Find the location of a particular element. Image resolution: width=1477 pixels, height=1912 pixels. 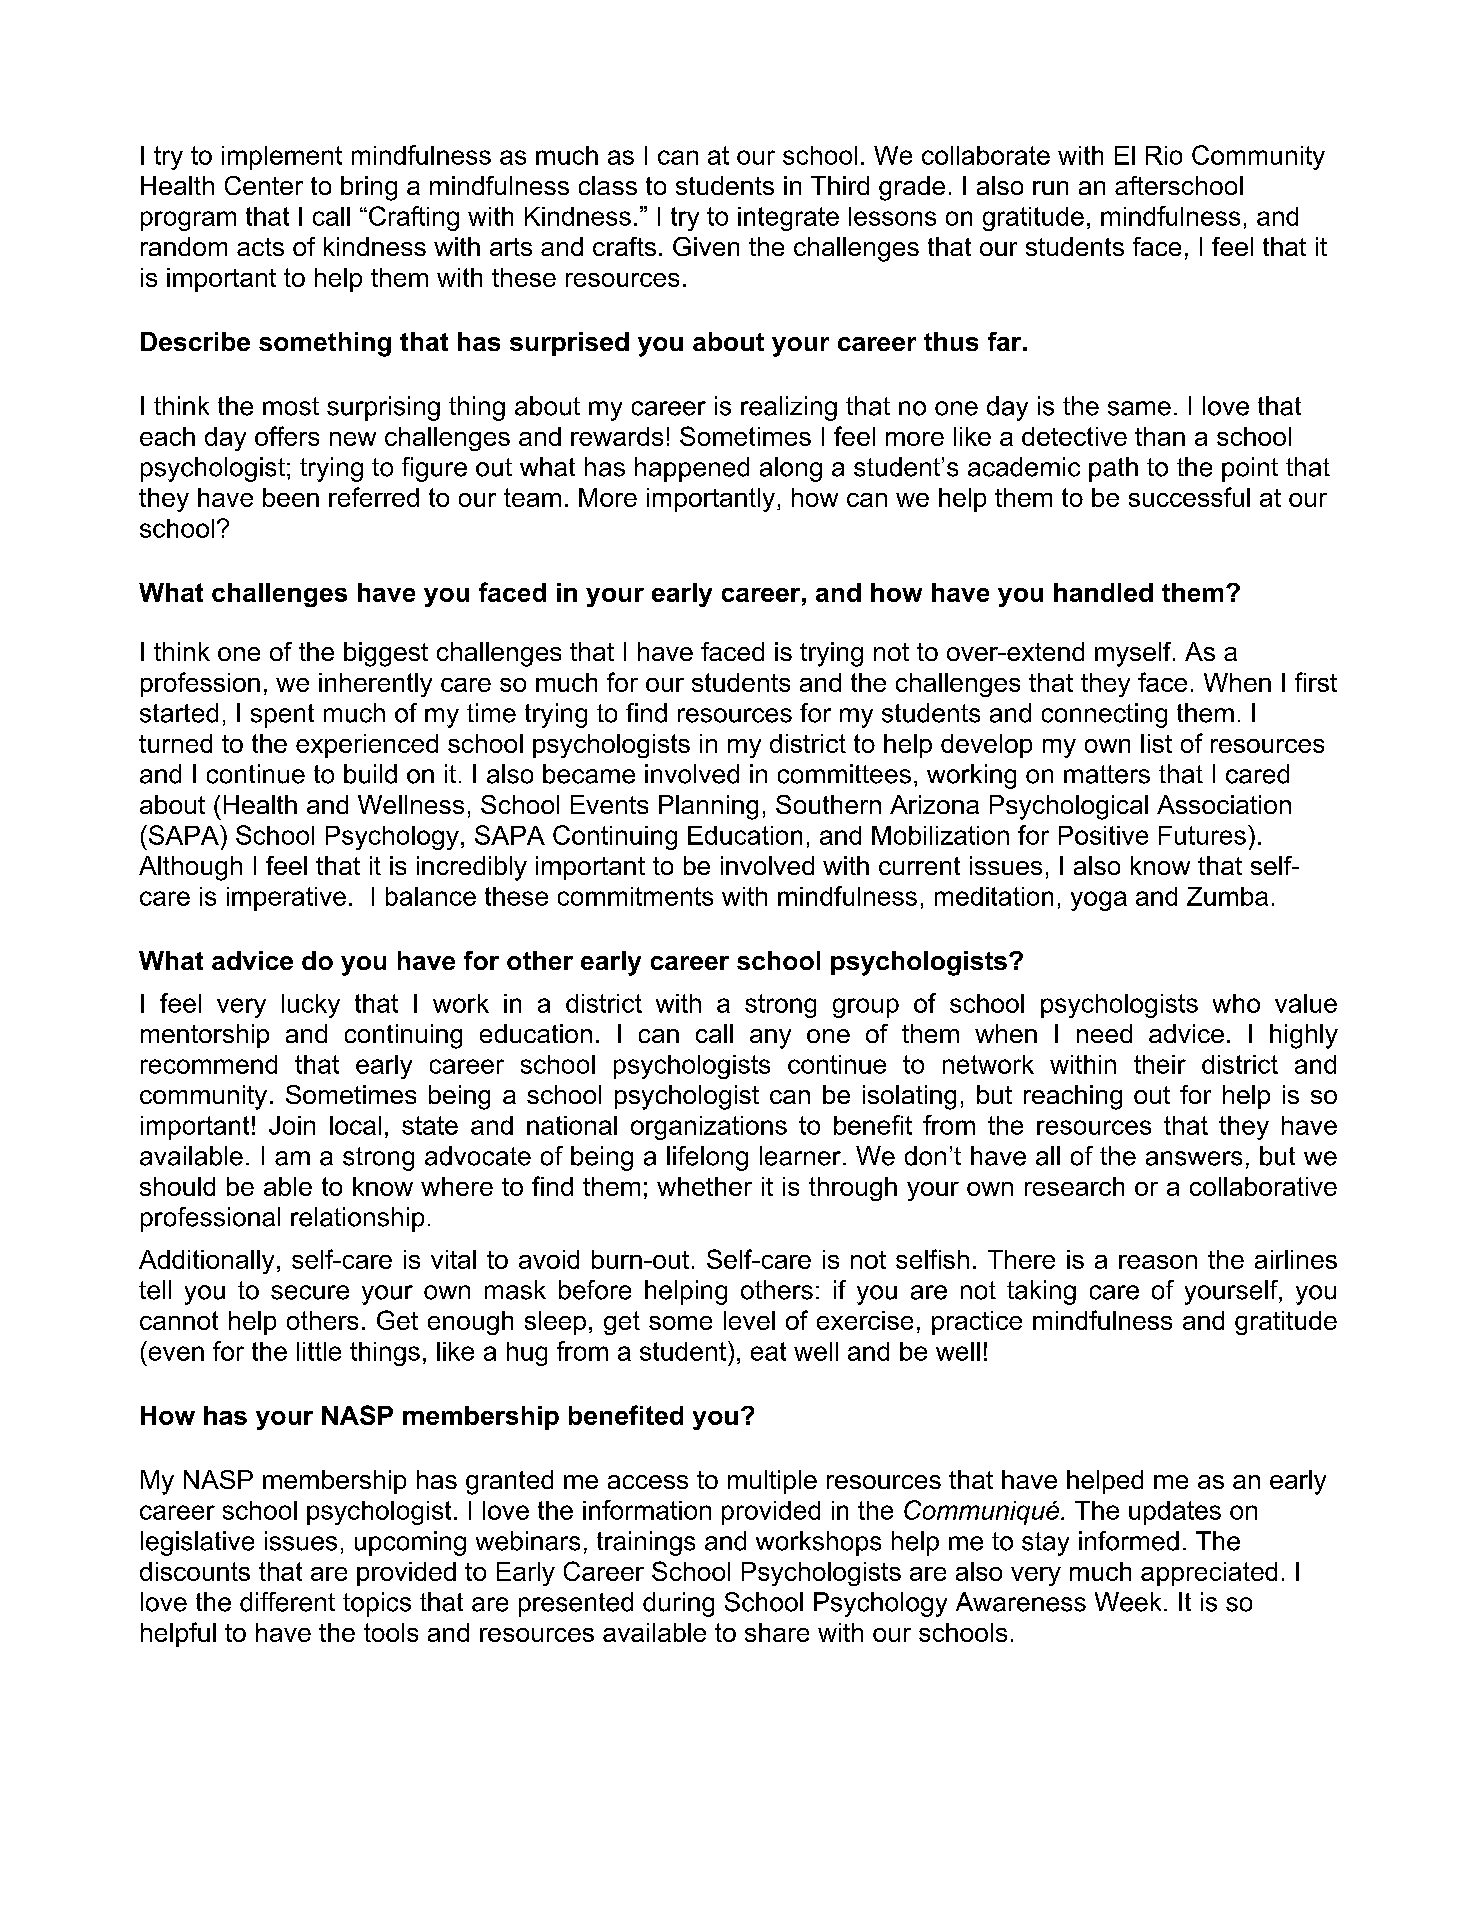

Center is located at coordinates (264, 185).
